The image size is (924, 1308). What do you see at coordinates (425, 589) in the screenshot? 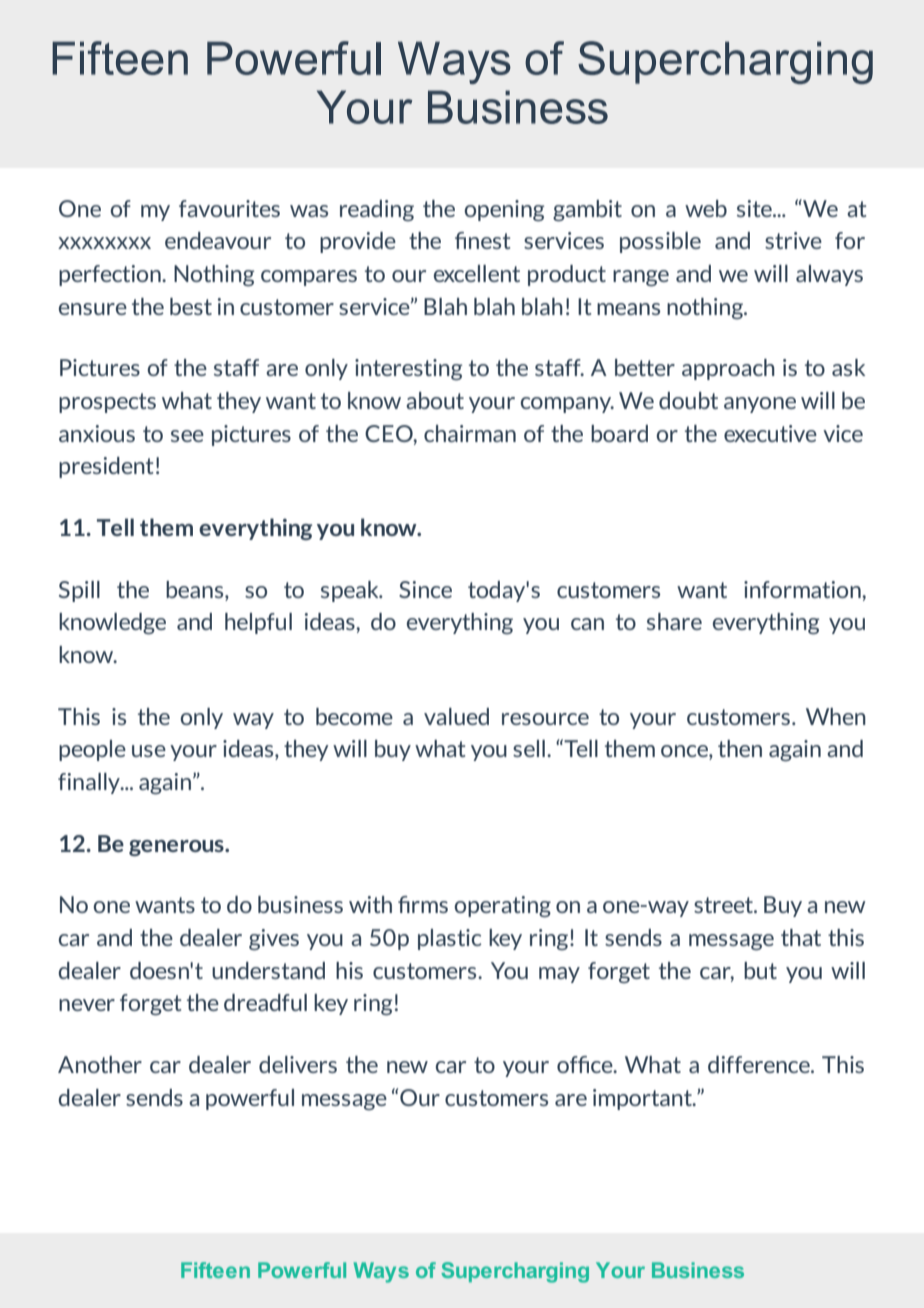
I see `Since` at bounding box center [425, 589].
